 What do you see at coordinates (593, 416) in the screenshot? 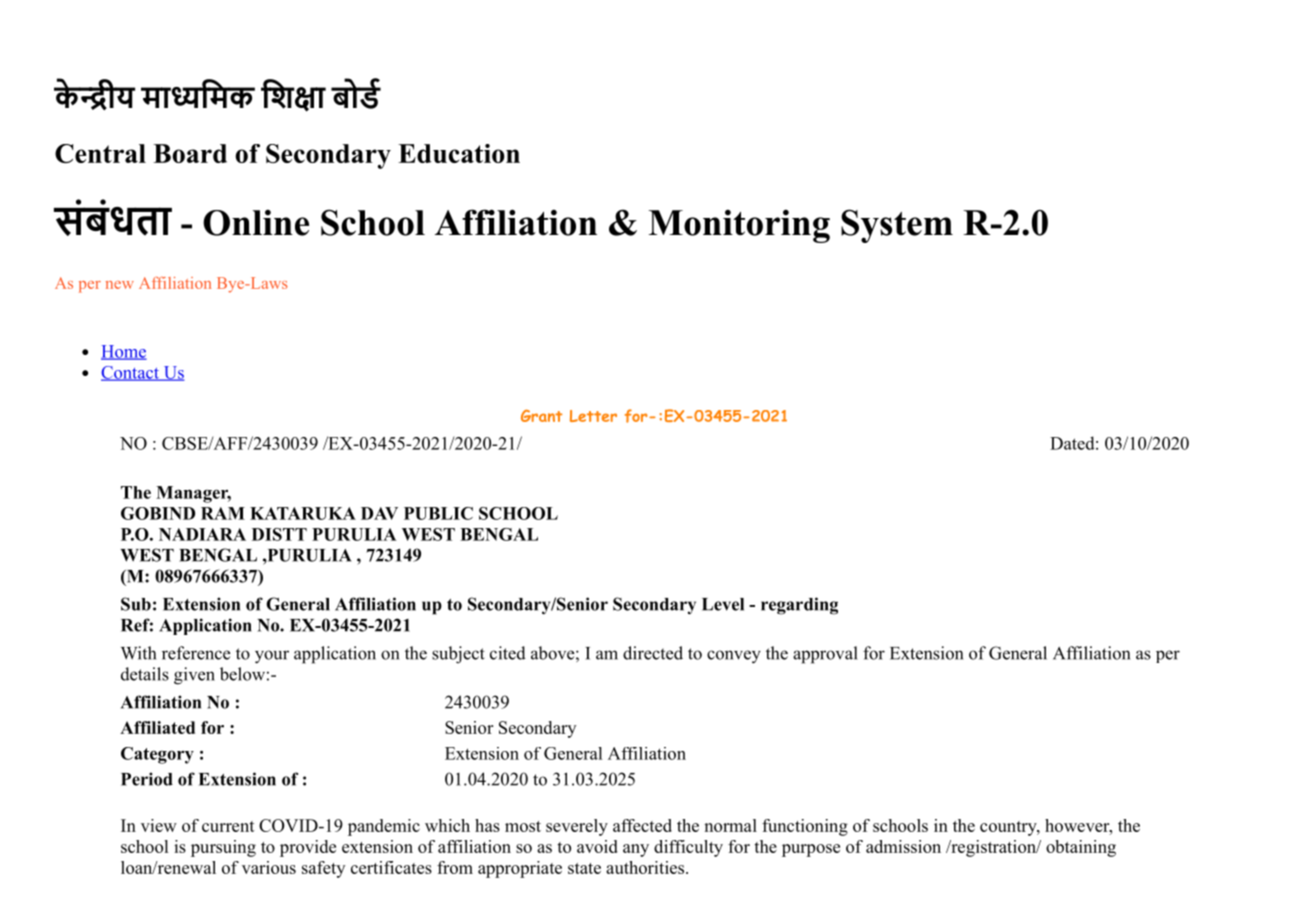
I see `Letter` at bounding box center [593, 416].
